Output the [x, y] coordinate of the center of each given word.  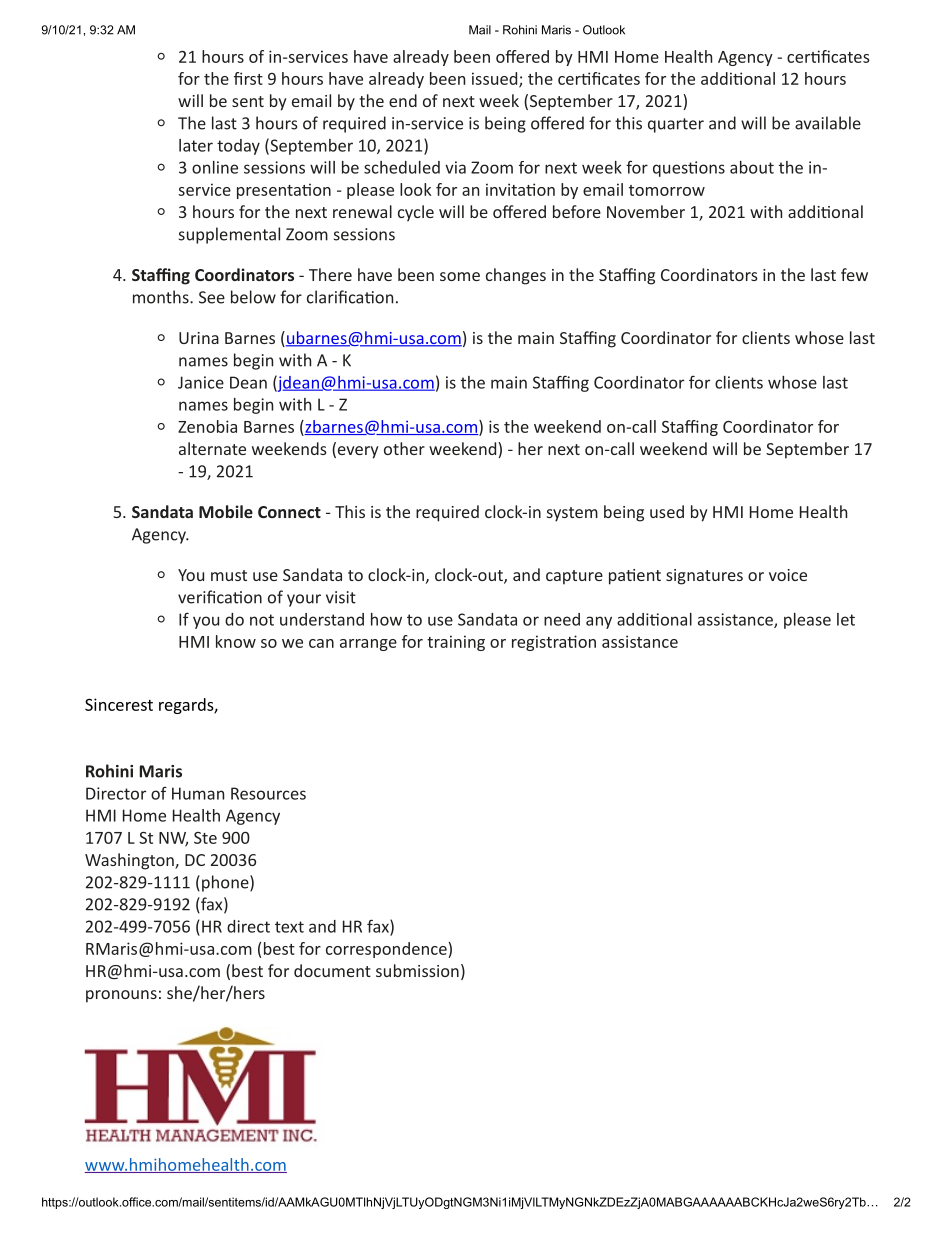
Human [198, 793]
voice [788, 575]
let [846, 619]
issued [496, 79]
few [854, 274]
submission [417, 970]
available [828, 123]
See [212, 297]
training [456, 643]
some [460, 276]
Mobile [226, 511]
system [572, 514]
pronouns [121, 996]
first [248, 78]
